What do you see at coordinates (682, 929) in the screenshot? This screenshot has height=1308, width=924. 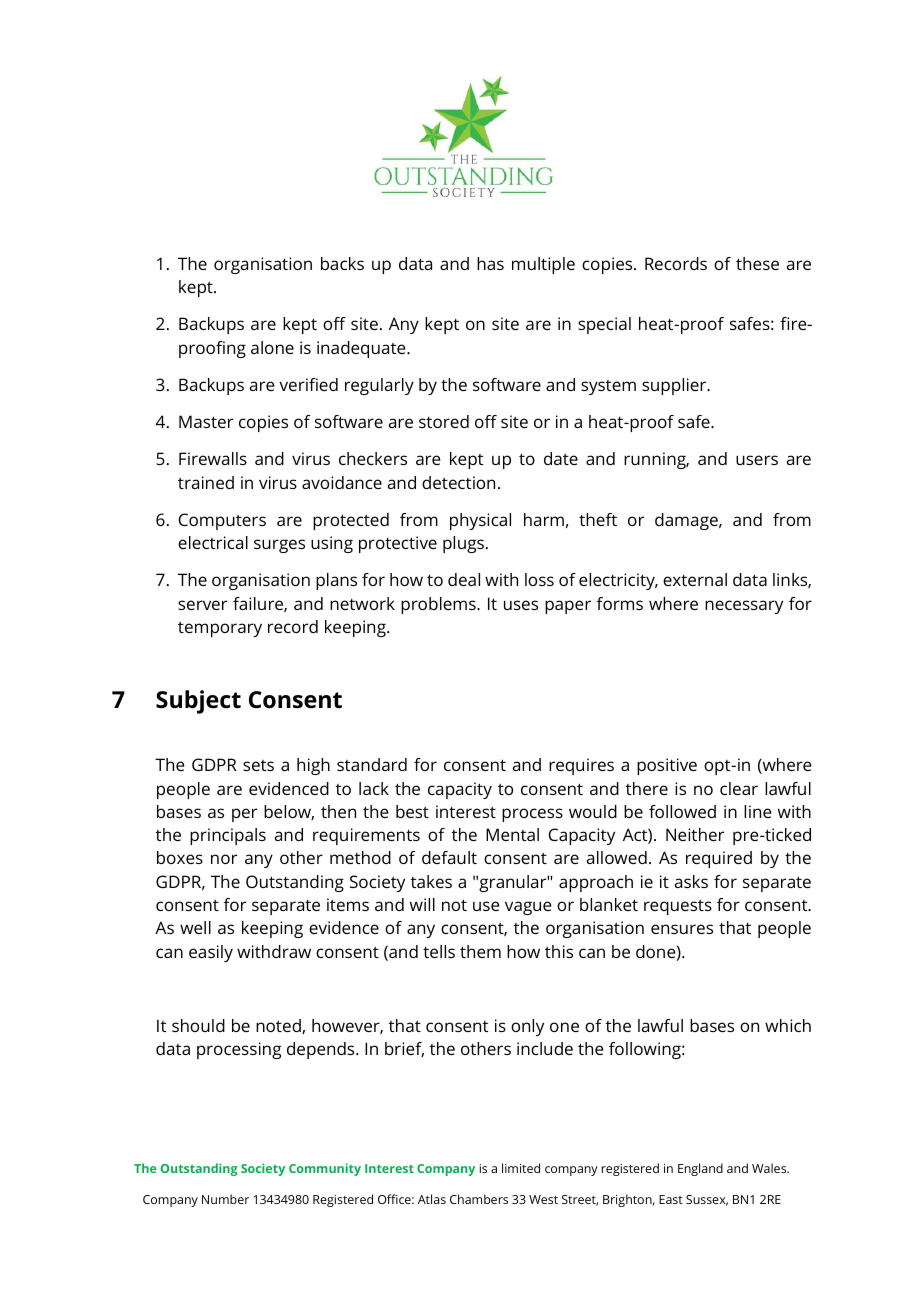 I see `ensures` at bounding box center [682, 929].
